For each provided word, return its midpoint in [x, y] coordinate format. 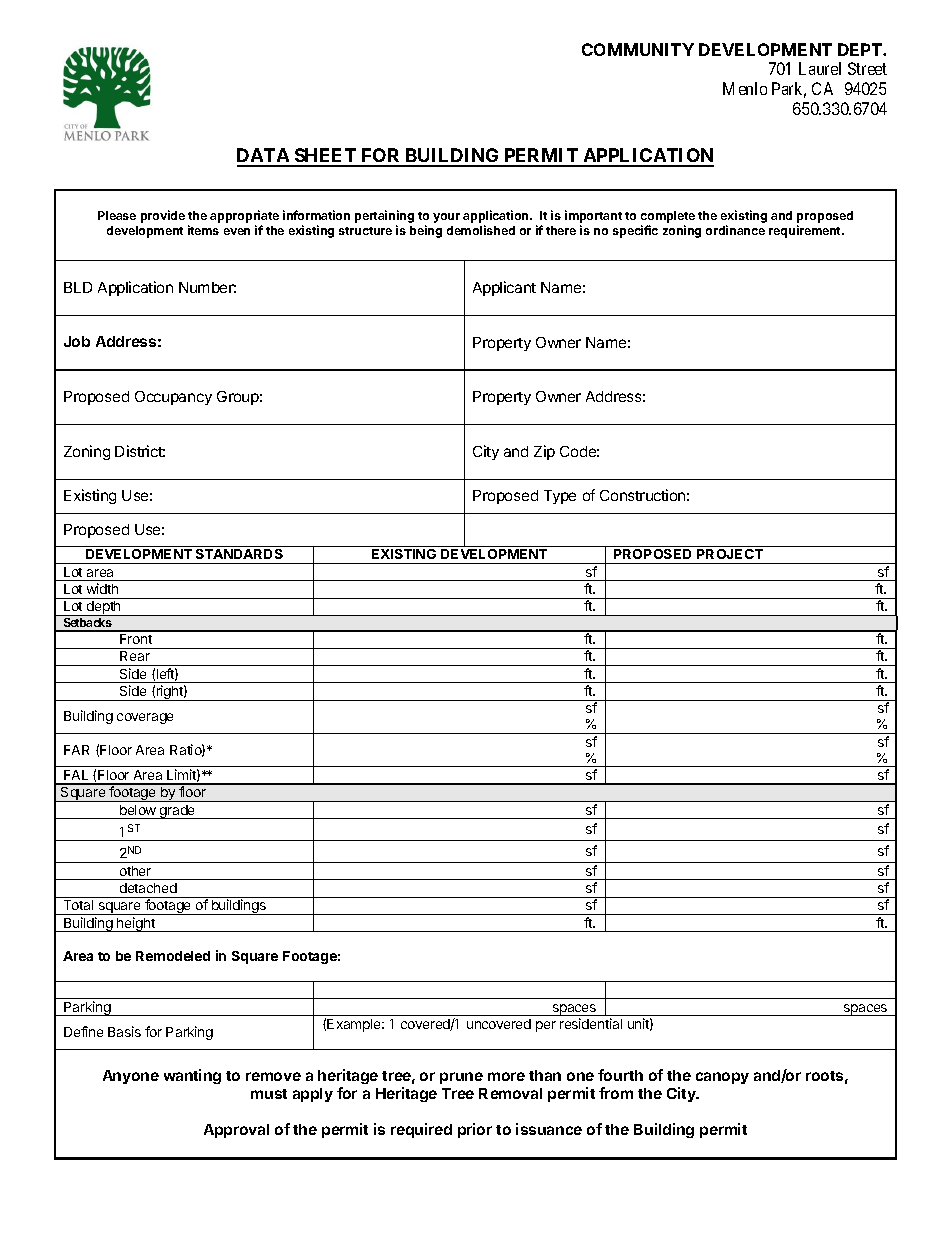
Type [560, 497]
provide [163, 216]
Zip [544, 452]
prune [461, 1078]
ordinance [735, 230]
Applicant [504, 288]
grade [178, 812]
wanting [192, 1076]
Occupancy [173, 398]
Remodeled [173, 956]
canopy [722, 1078]
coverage [145, 718]
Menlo [745, 88]
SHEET [325, 157]
